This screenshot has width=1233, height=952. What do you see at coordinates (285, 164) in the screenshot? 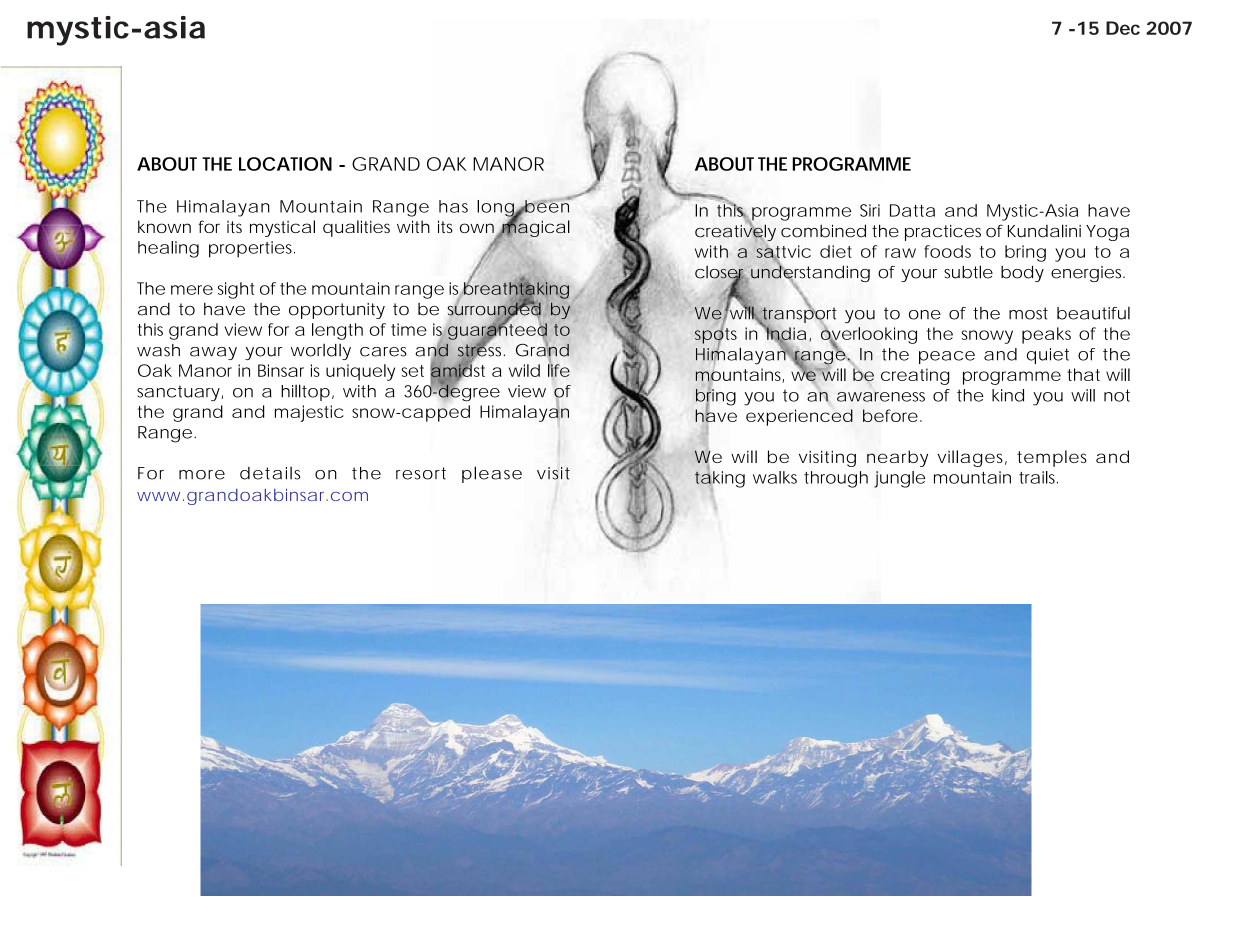
I see `LOCATION` at bounding box center [285, 164].
